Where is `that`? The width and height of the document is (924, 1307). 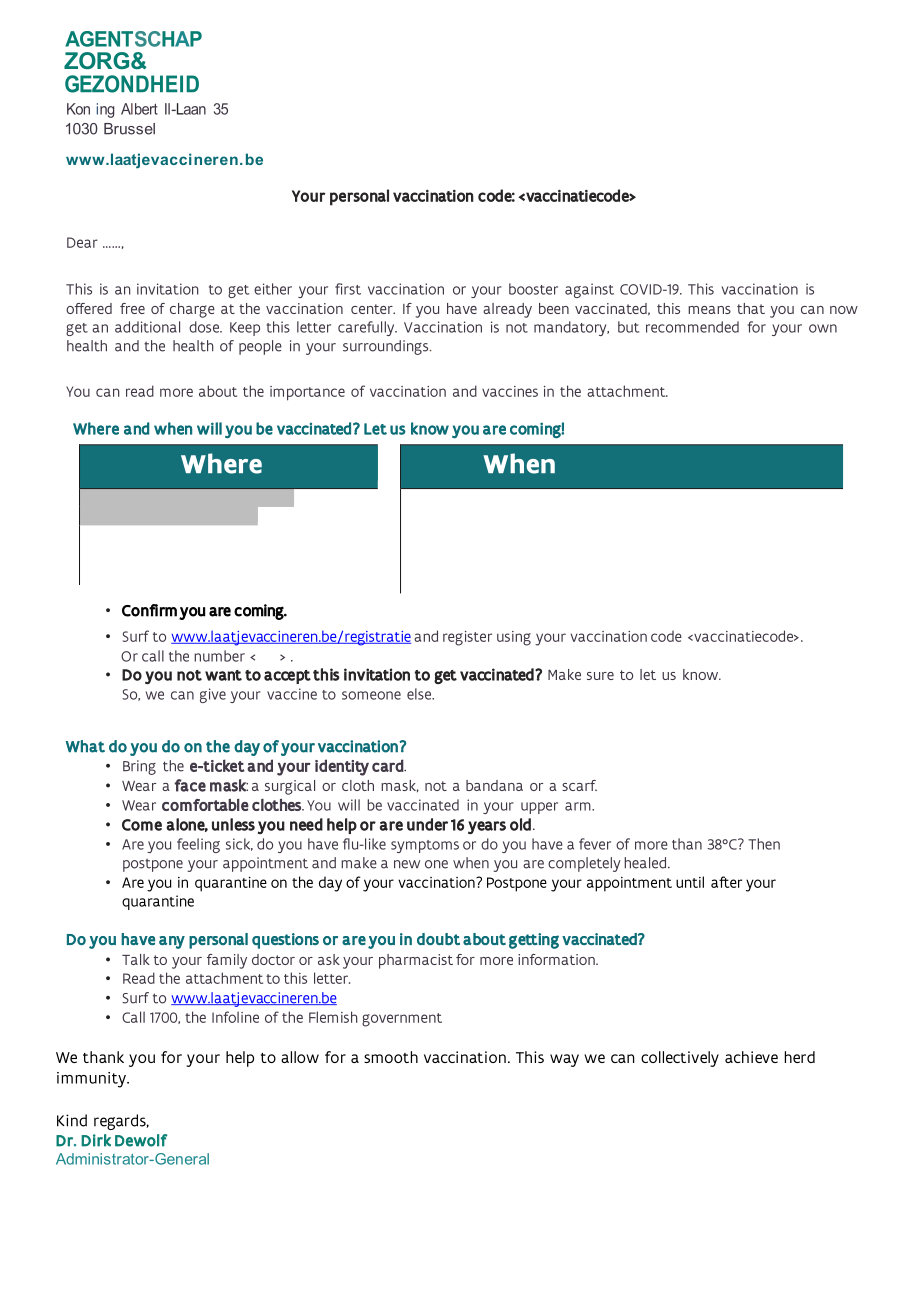 that is located at coordinates (751, 308).
